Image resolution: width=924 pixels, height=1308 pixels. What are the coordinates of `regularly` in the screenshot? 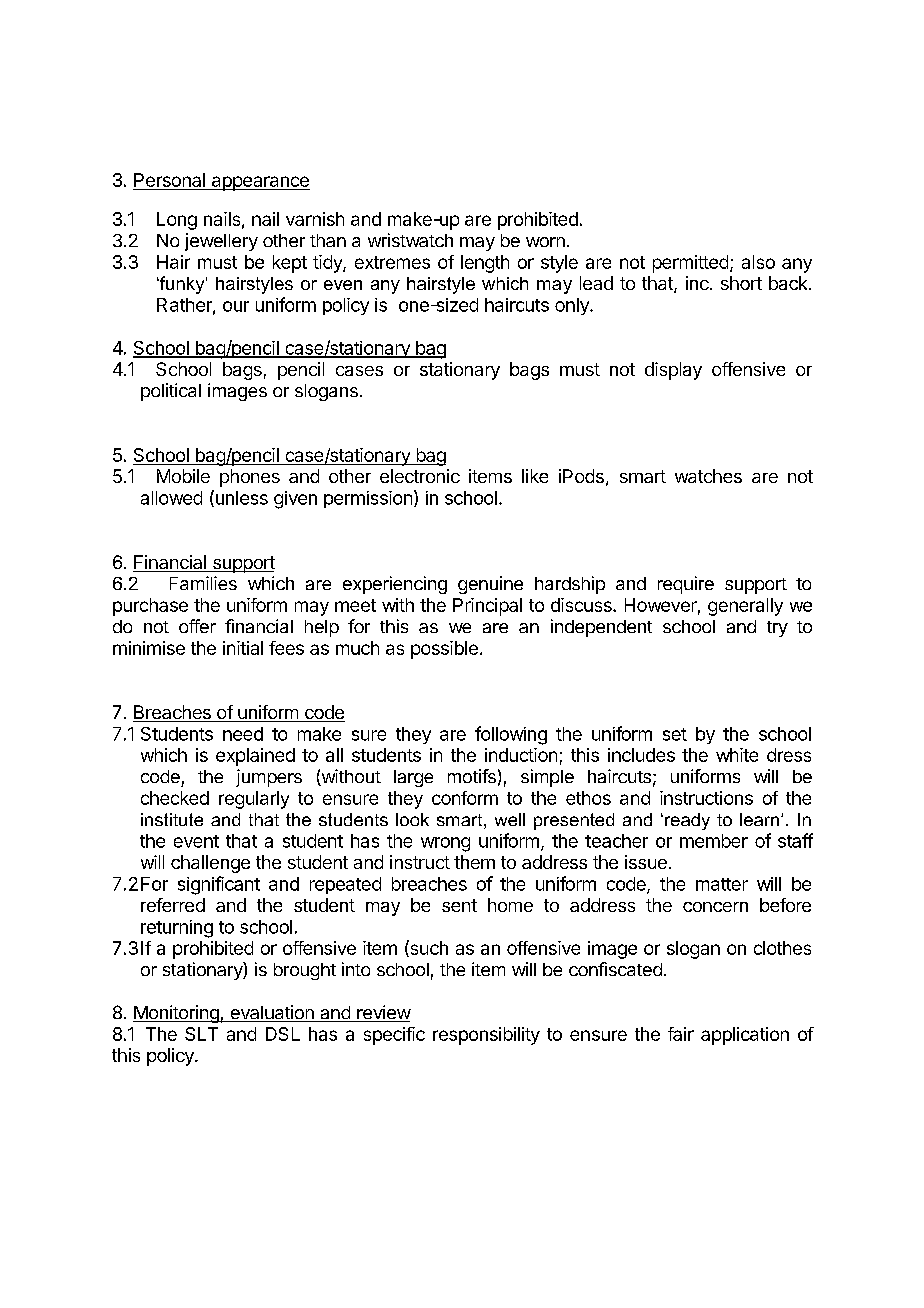 It's located at (254, 800).
